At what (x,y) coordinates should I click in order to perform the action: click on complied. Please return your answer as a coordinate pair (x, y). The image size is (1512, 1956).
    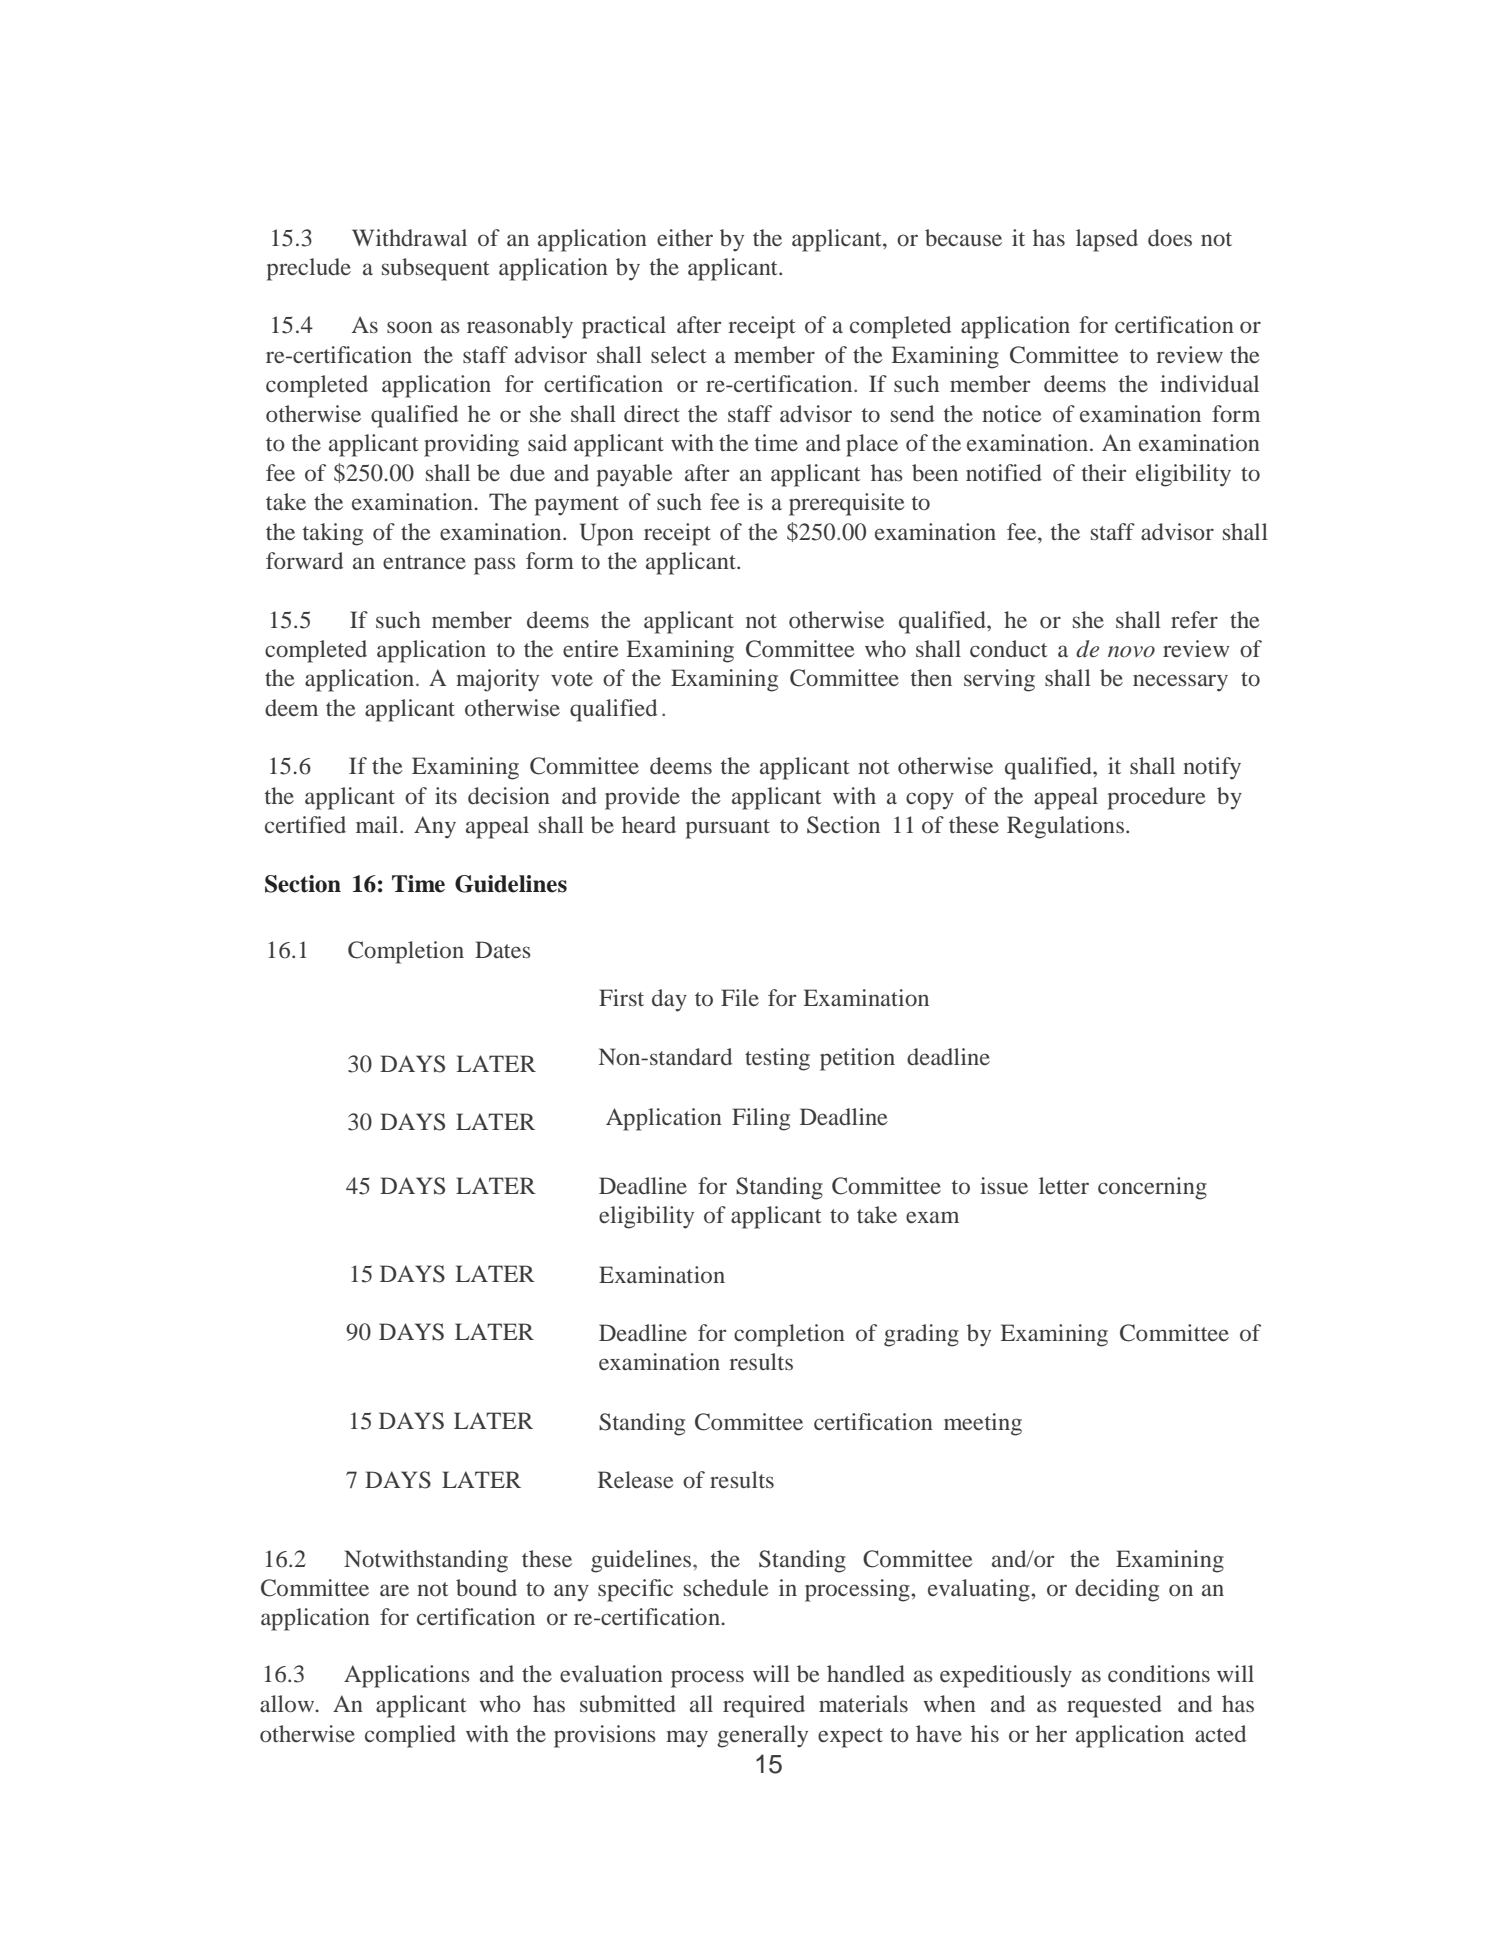
    Looking at the image, I should click on (410, 1736).
